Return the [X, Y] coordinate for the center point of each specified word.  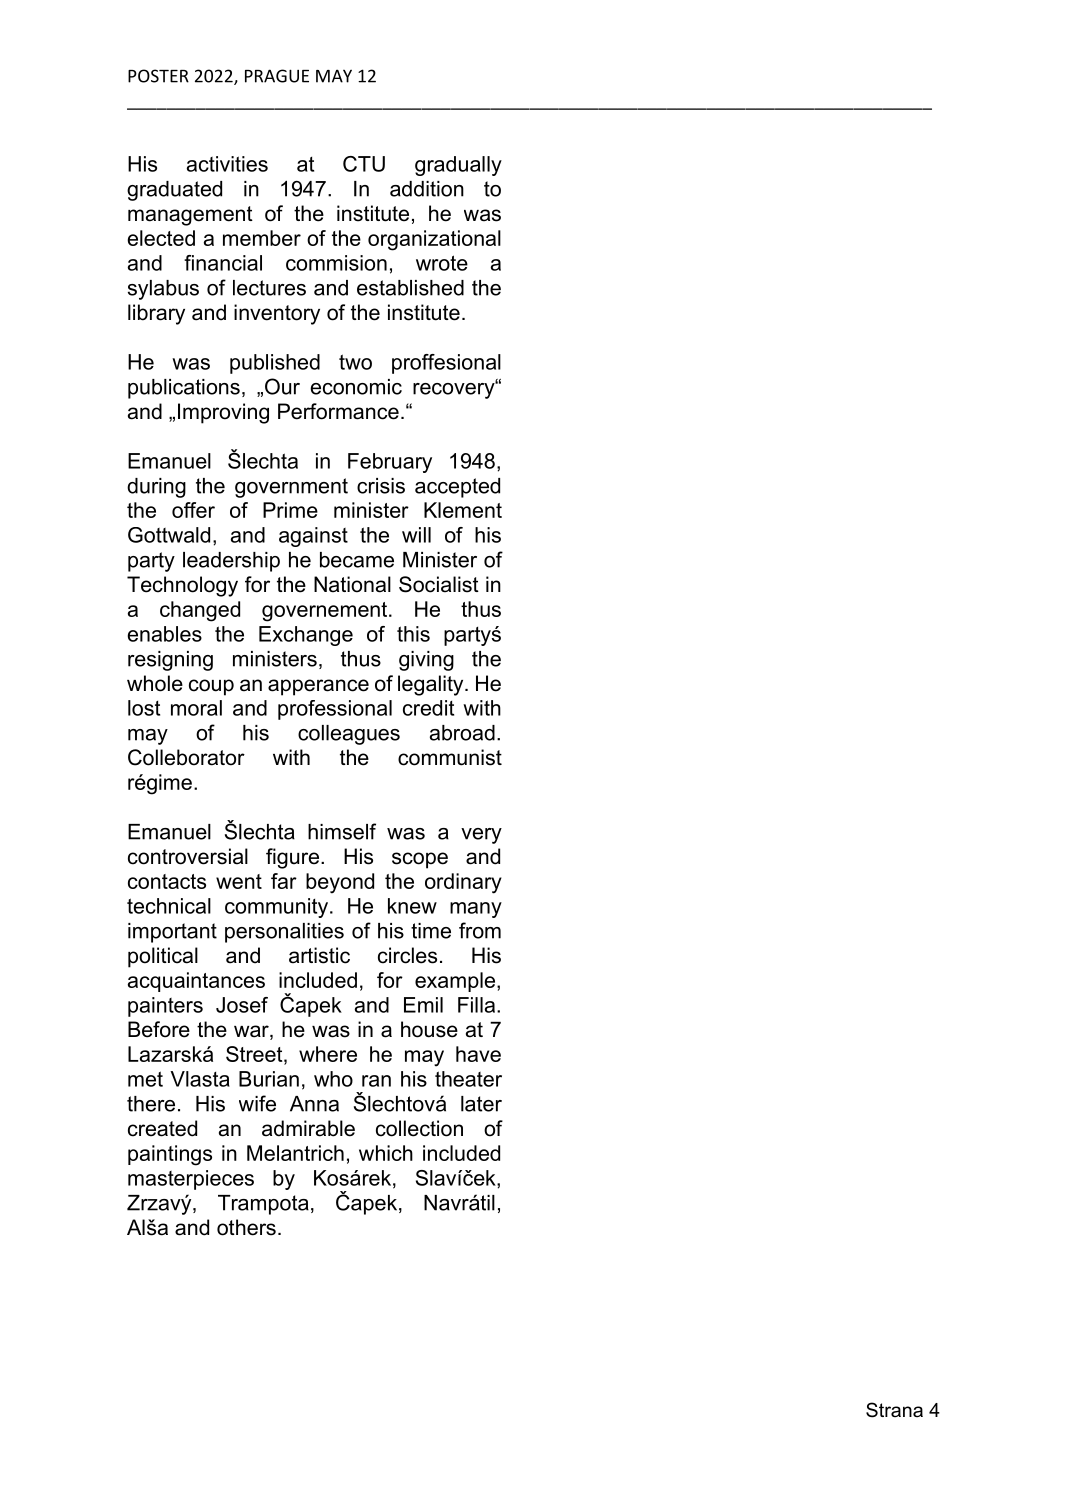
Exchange [306, 636]
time [431, 931]
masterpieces [191, 1180]
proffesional [446, 364]
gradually [458, 166]
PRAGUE [277, 76]
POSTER [158, 76]
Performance [338, 411]
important [172, 933]
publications [184, 389]
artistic [319, 955]
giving [426, 661]
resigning [170, 661]
